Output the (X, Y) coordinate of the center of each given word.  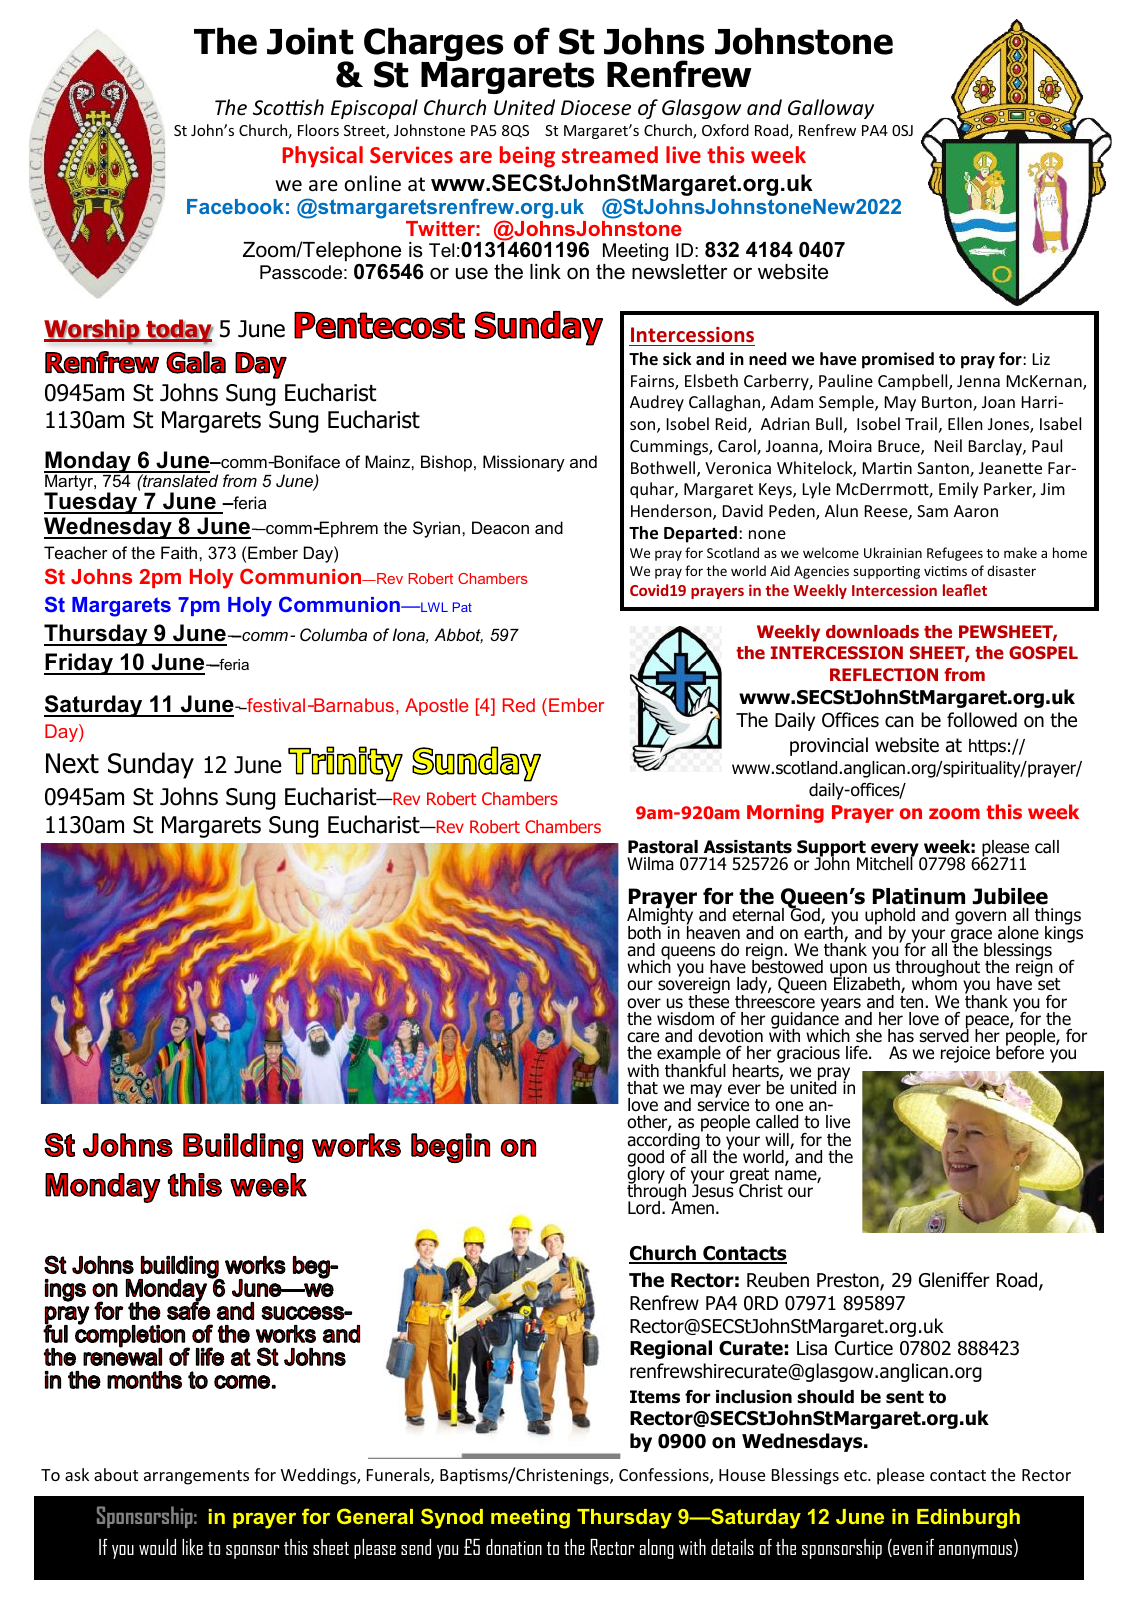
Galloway (831, 109)
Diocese (596, 108)
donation (514, 1547)
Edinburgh (968, 1519)
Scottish (288, 107)
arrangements (196, 1477)
